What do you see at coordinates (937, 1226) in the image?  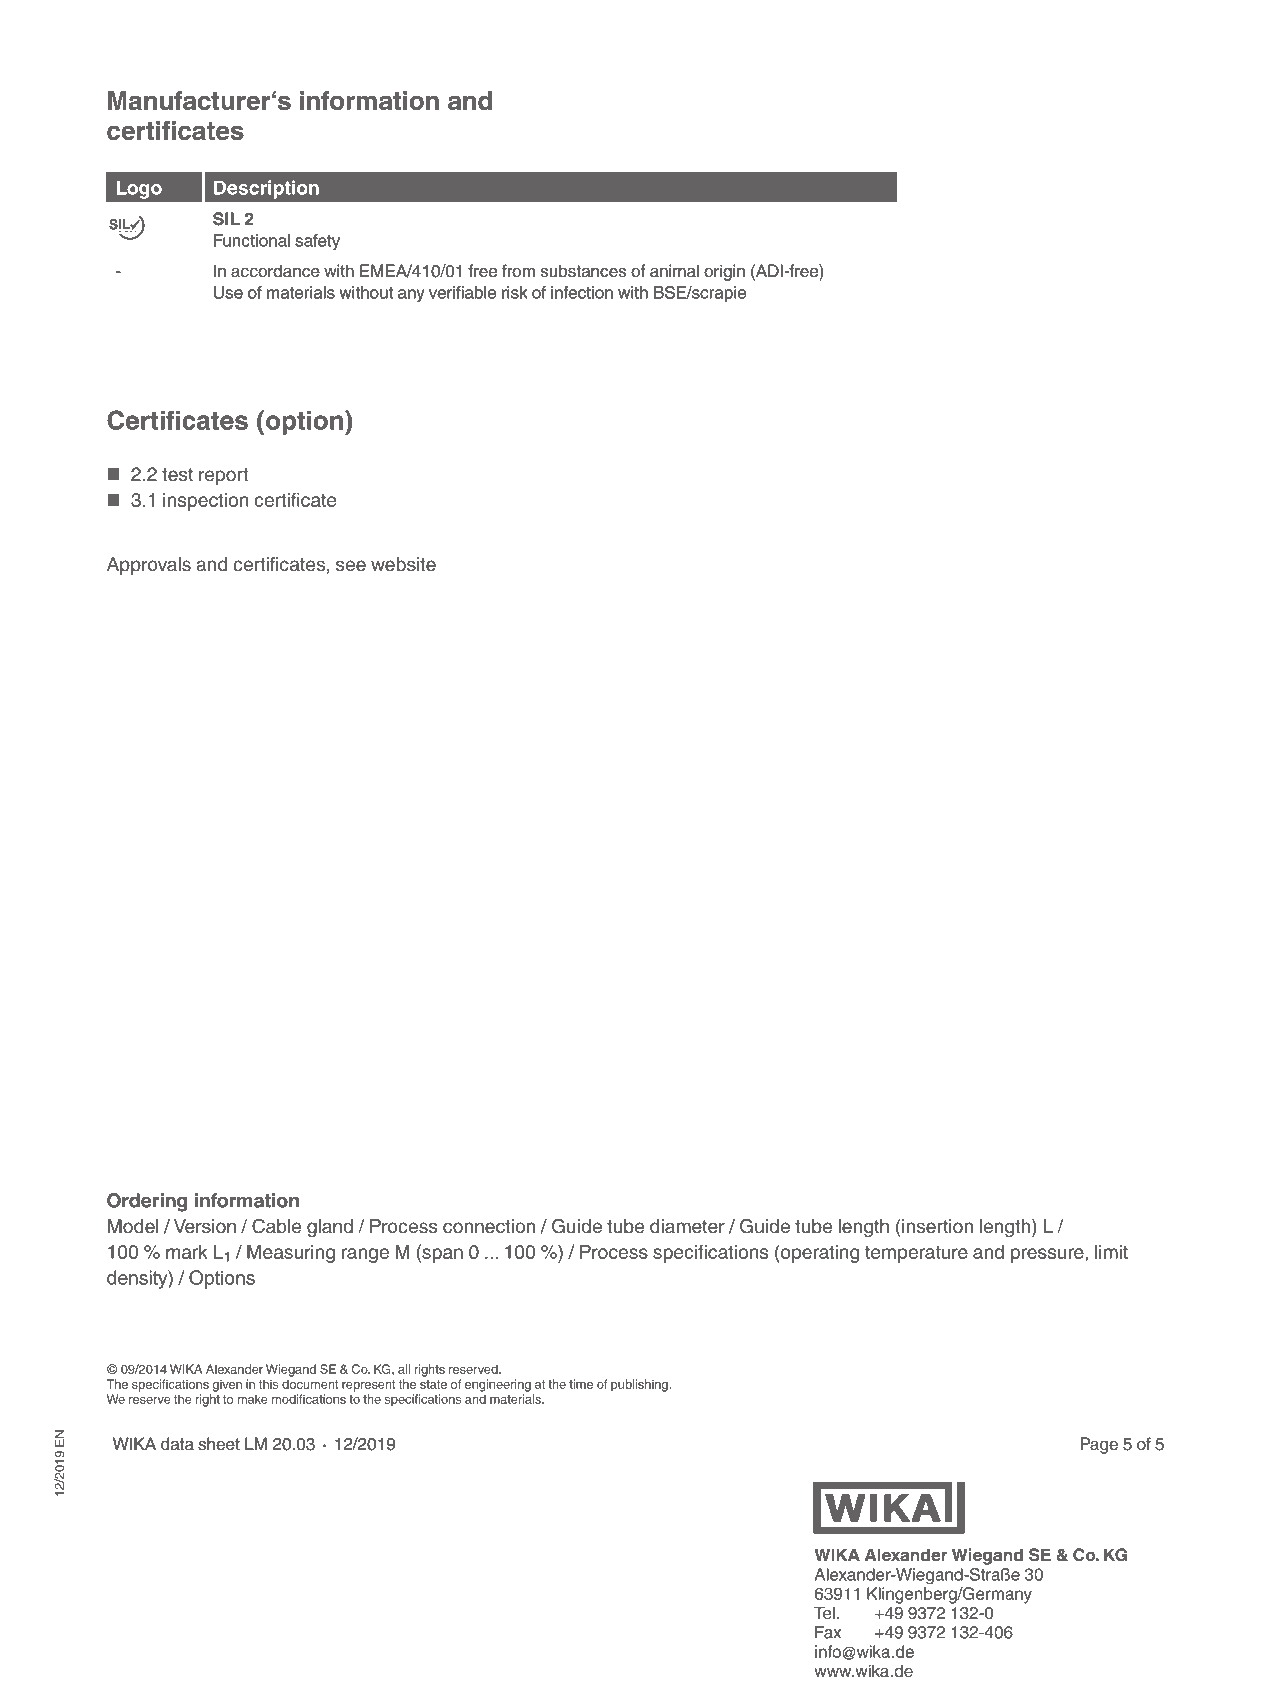 I see `insertion` at bounding box center [937, 1226].
